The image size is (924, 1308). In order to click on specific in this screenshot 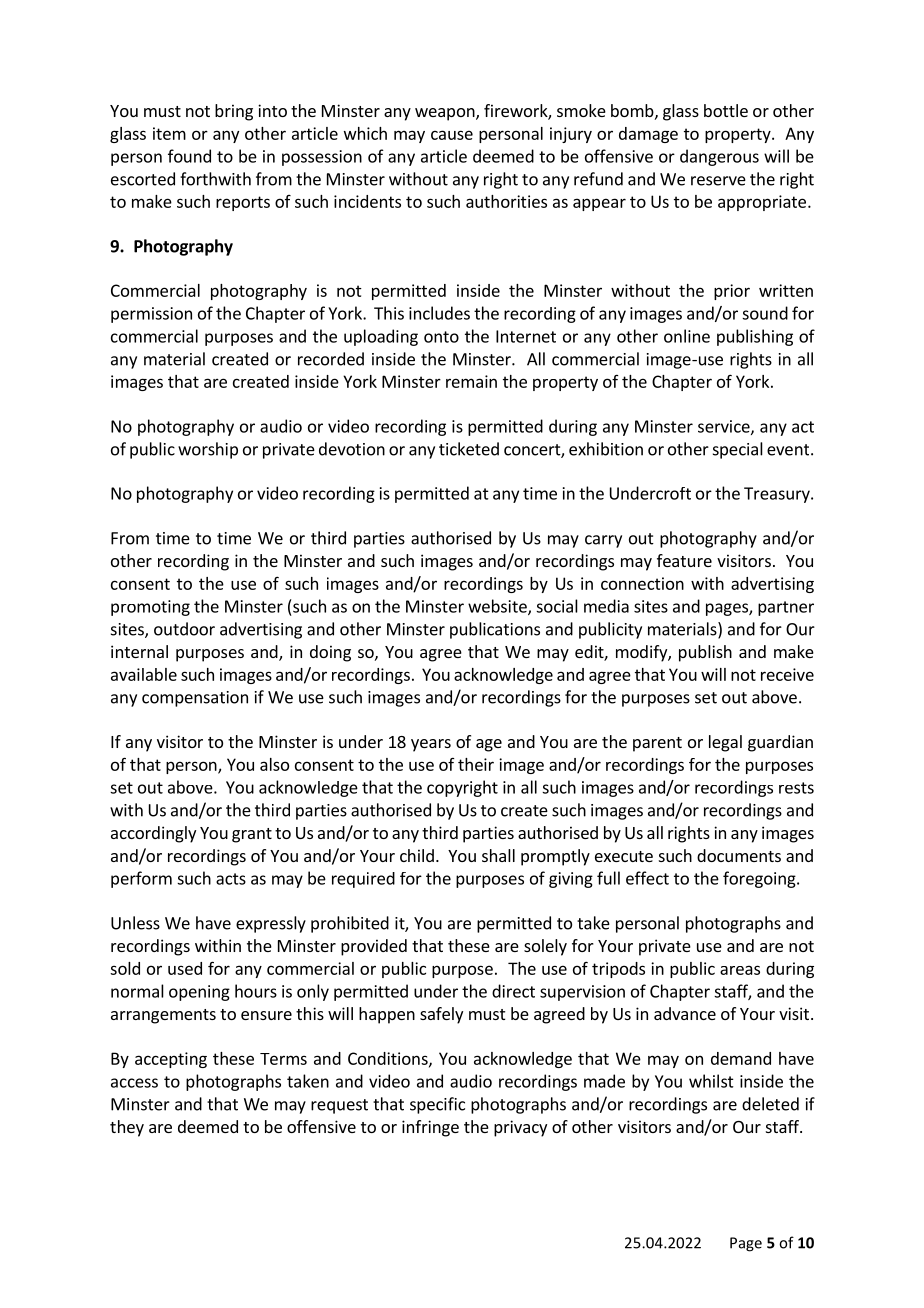, I will do `click(437, 1105)`.
